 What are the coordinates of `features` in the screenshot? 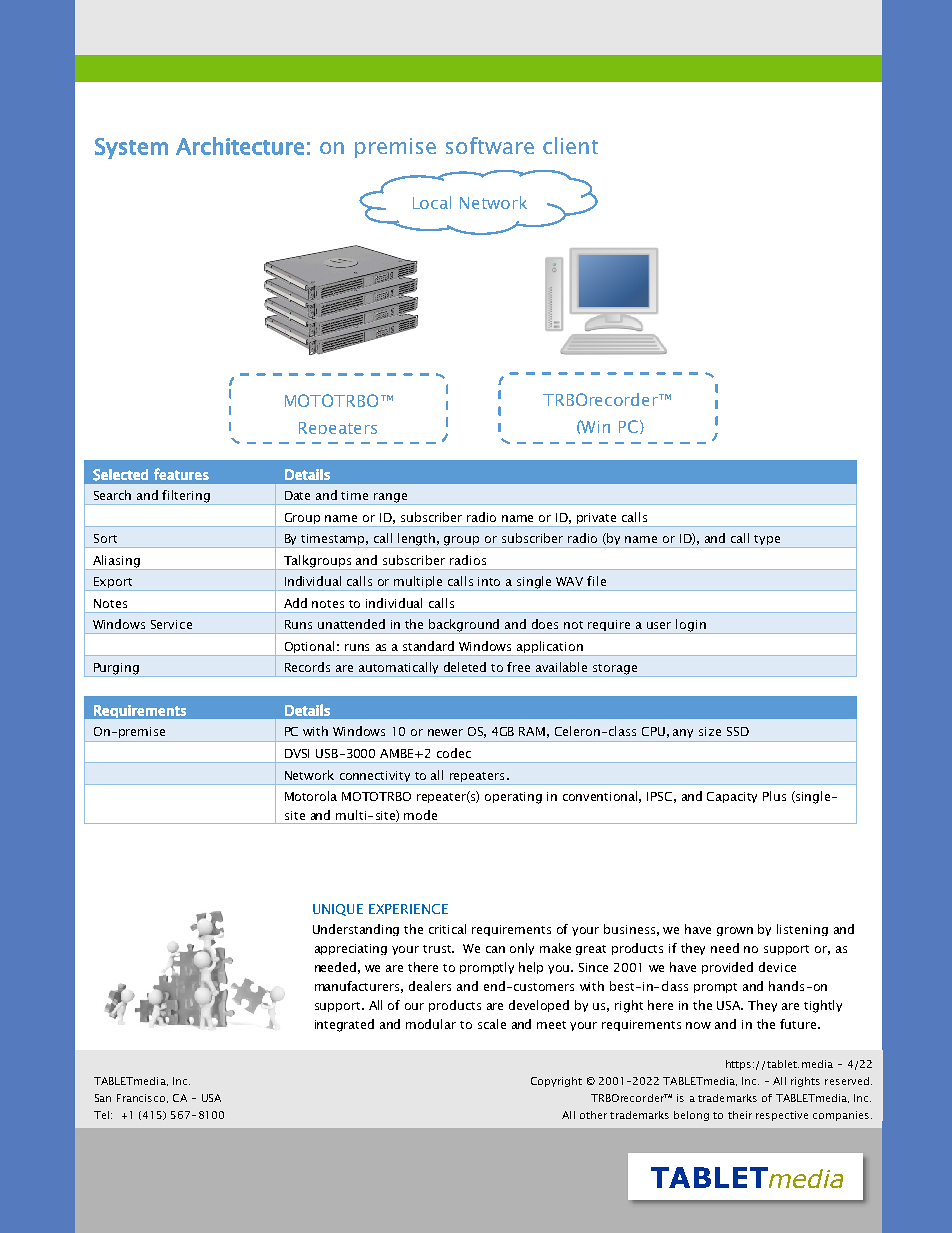 It's located at (181, 474).
